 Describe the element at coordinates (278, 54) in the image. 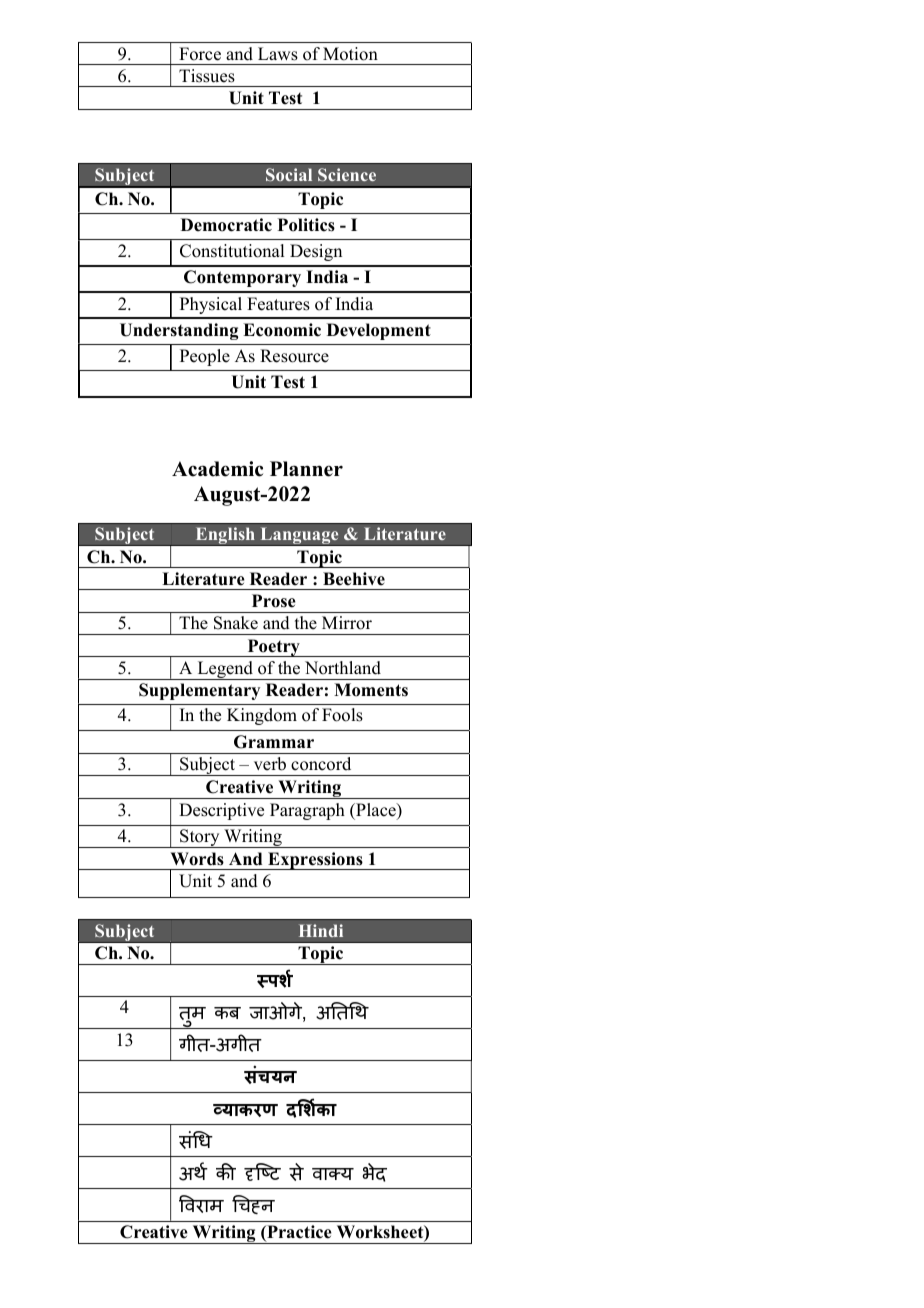

I see `Laws` at that location.
